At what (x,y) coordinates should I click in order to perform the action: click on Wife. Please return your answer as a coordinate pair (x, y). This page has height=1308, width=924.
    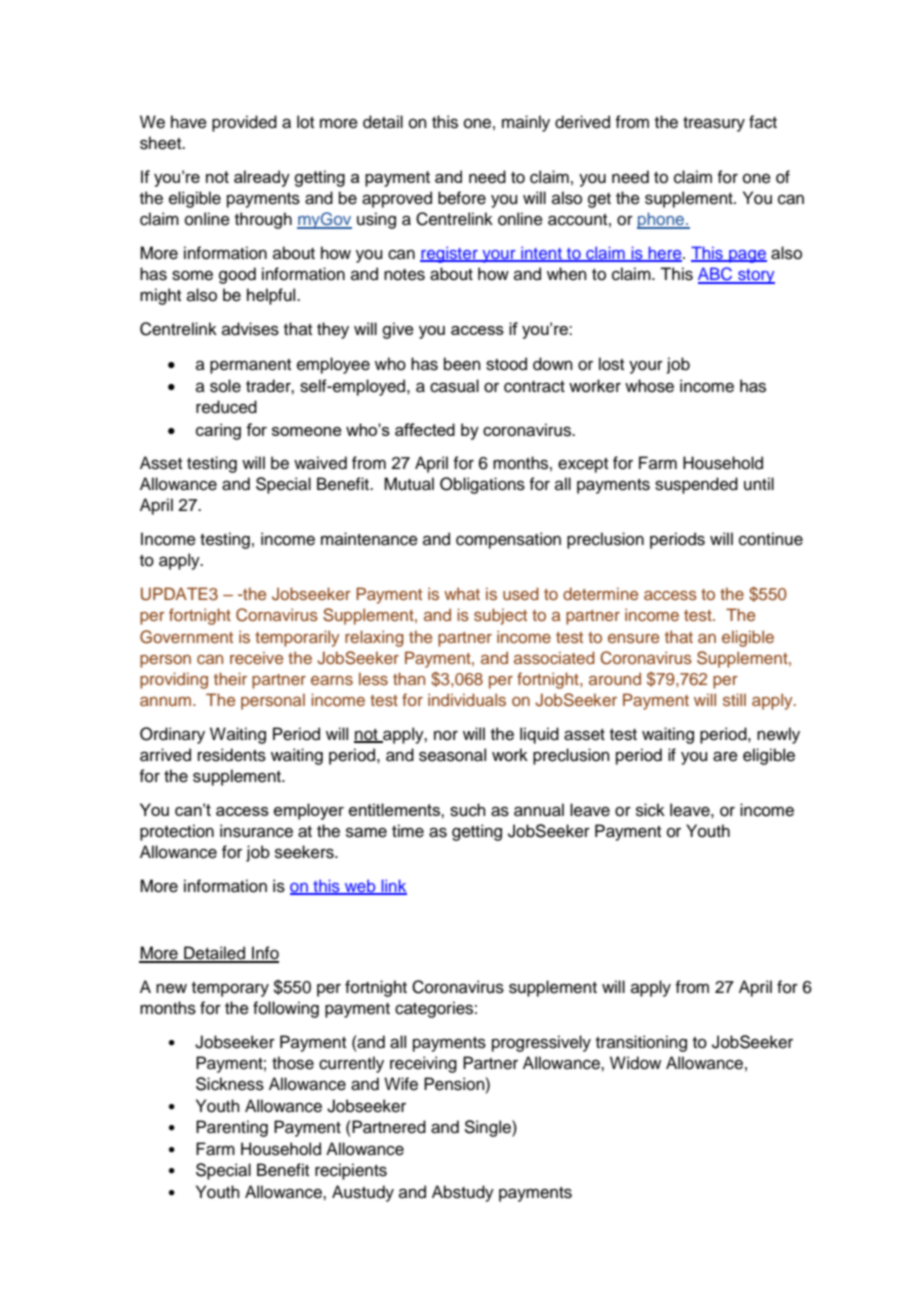
    Looking at the image, I should click on (401, 1084).
